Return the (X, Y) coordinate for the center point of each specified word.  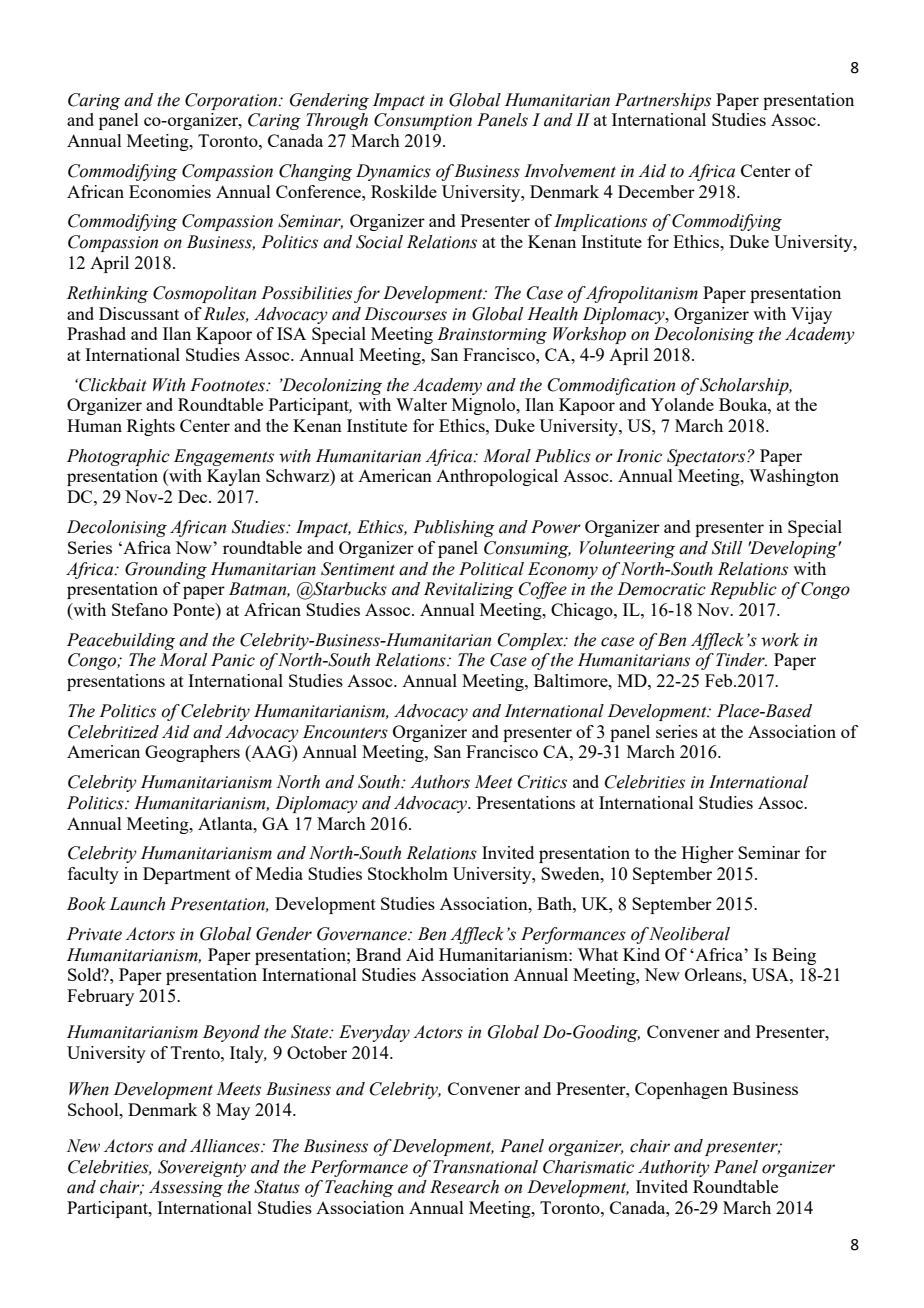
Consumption (423, 121)
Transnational (485, 1167)
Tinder (741, 660)
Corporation (232, 101)
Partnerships (663, 101)
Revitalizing (469, 590)
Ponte (195, 609)
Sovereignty (202, 1168)
